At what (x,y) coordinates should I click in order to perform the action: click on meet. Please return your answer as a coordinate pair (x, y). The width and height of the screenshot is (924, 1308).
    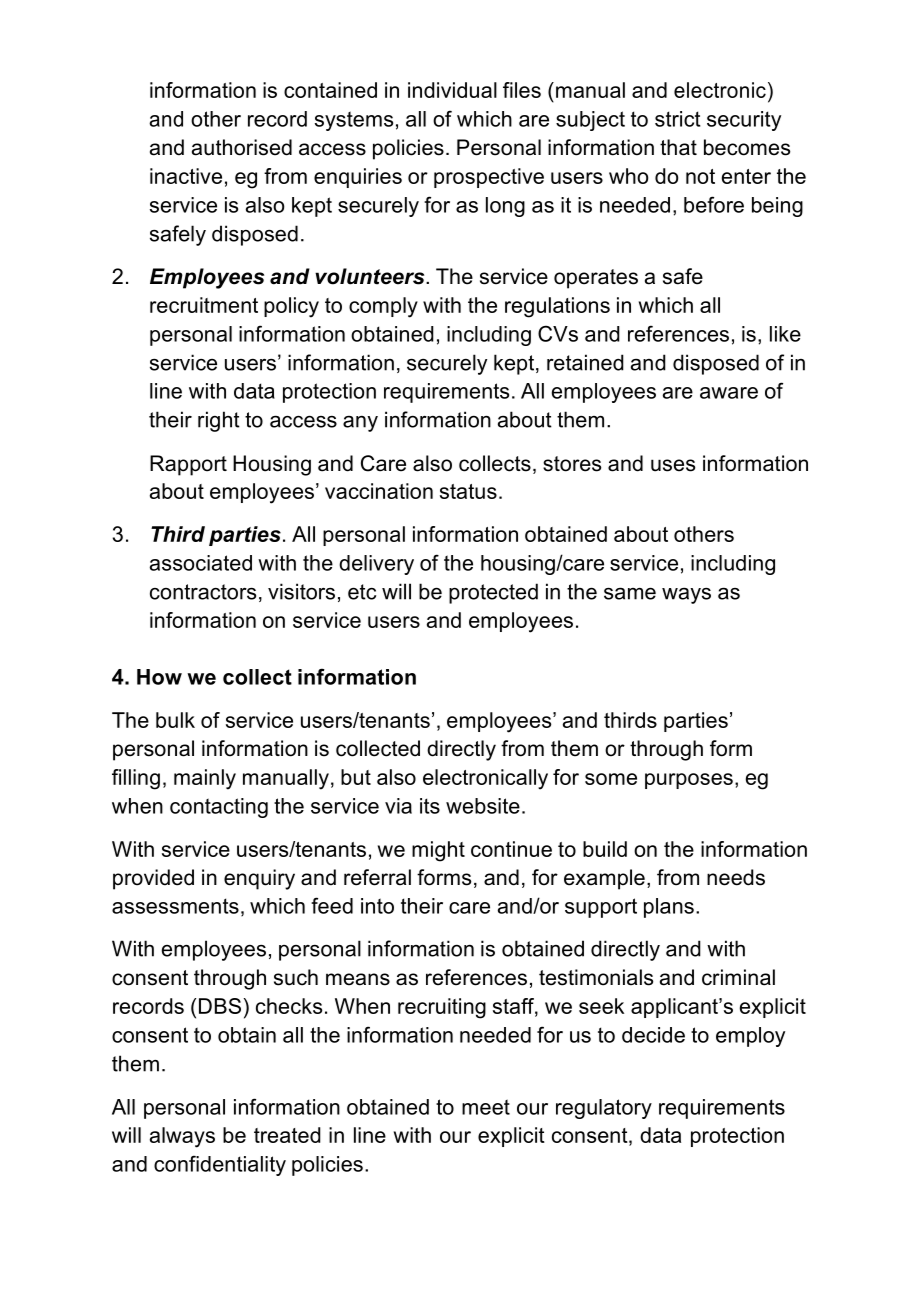
    Looking at the image, I should click on (486, 1107).
